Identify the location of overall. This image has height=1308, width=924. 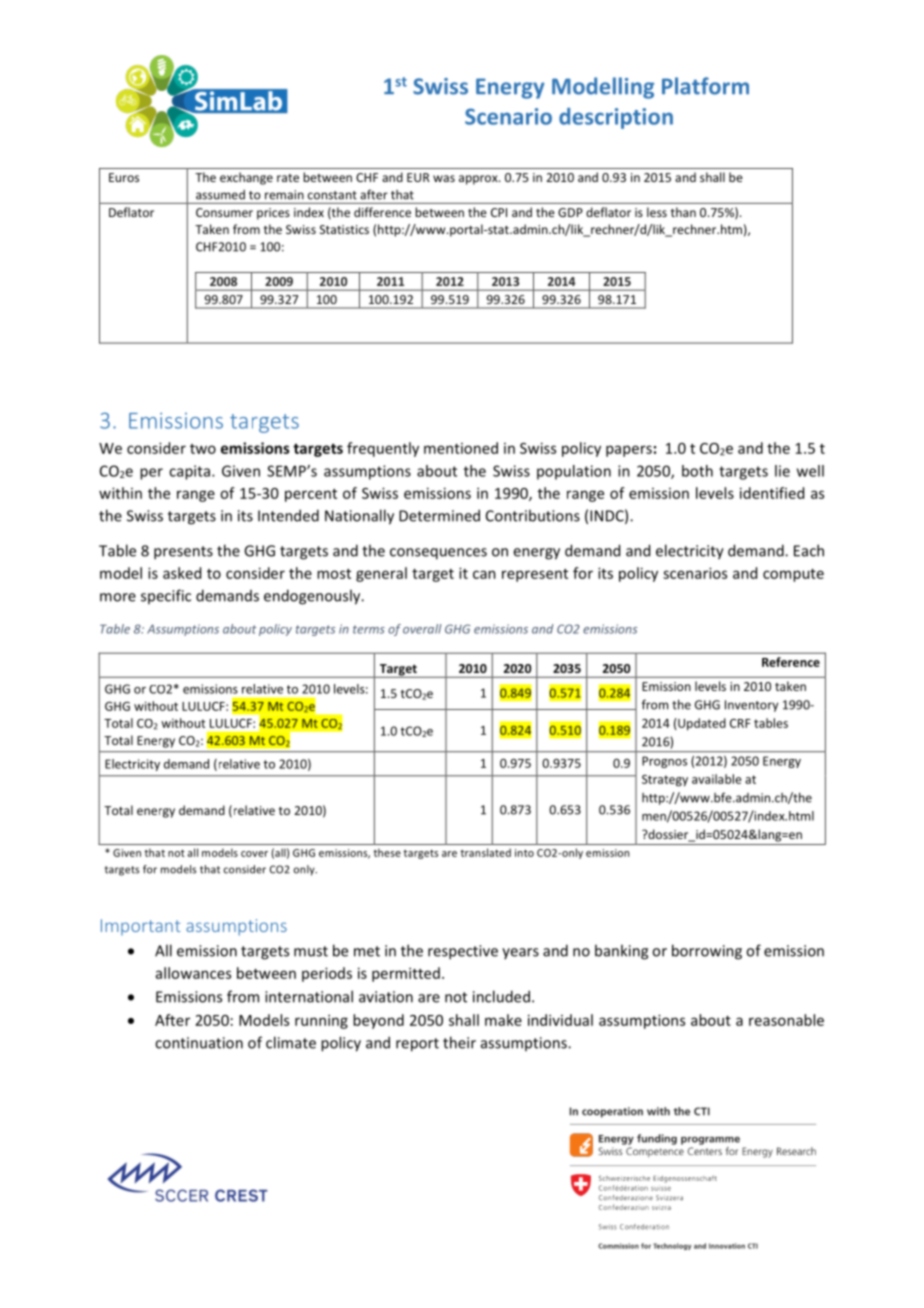
(422, 629).
